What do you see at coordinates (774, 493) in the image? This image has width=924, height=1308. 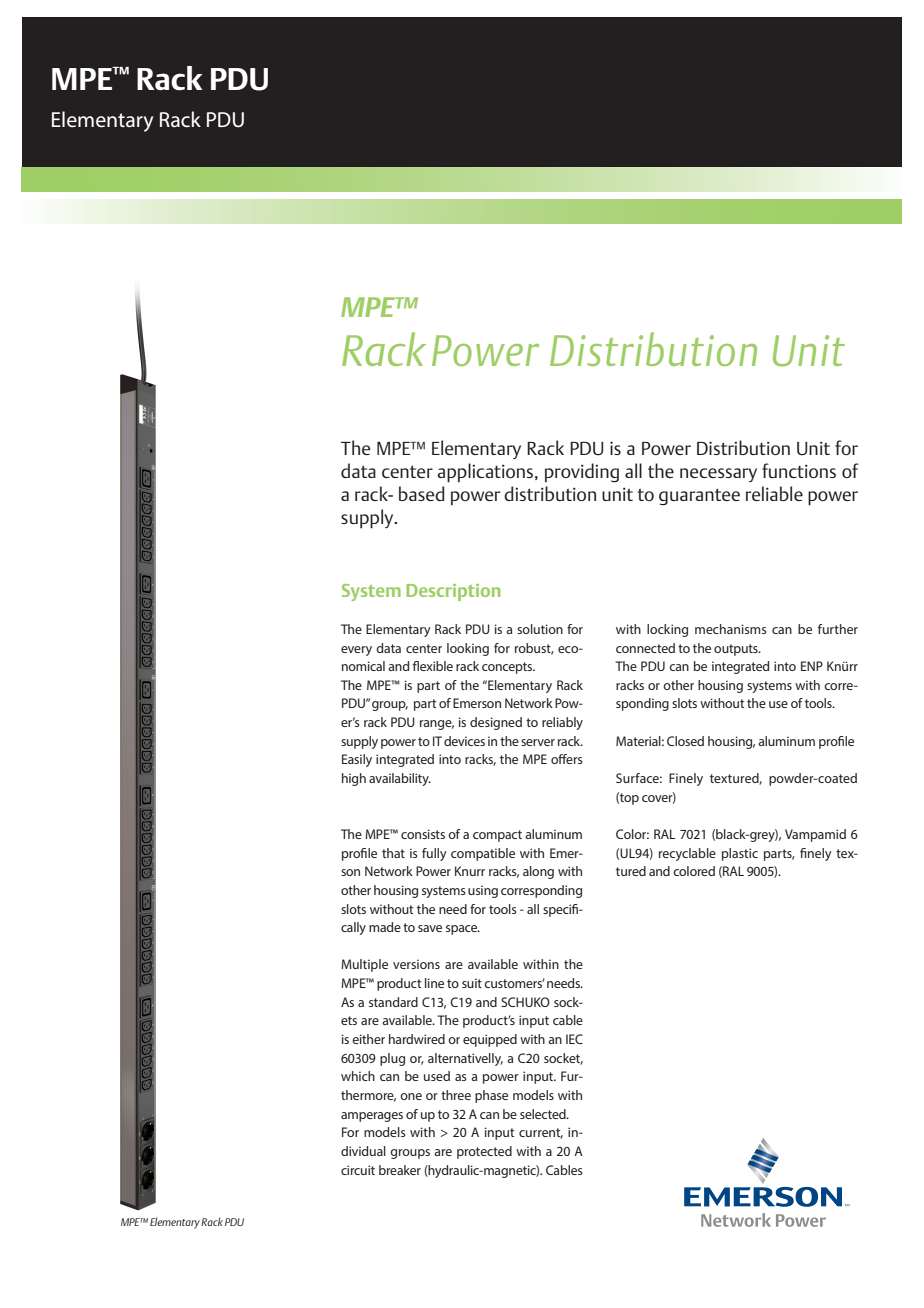 I see `reliable` at bounding box center [774, 493].
